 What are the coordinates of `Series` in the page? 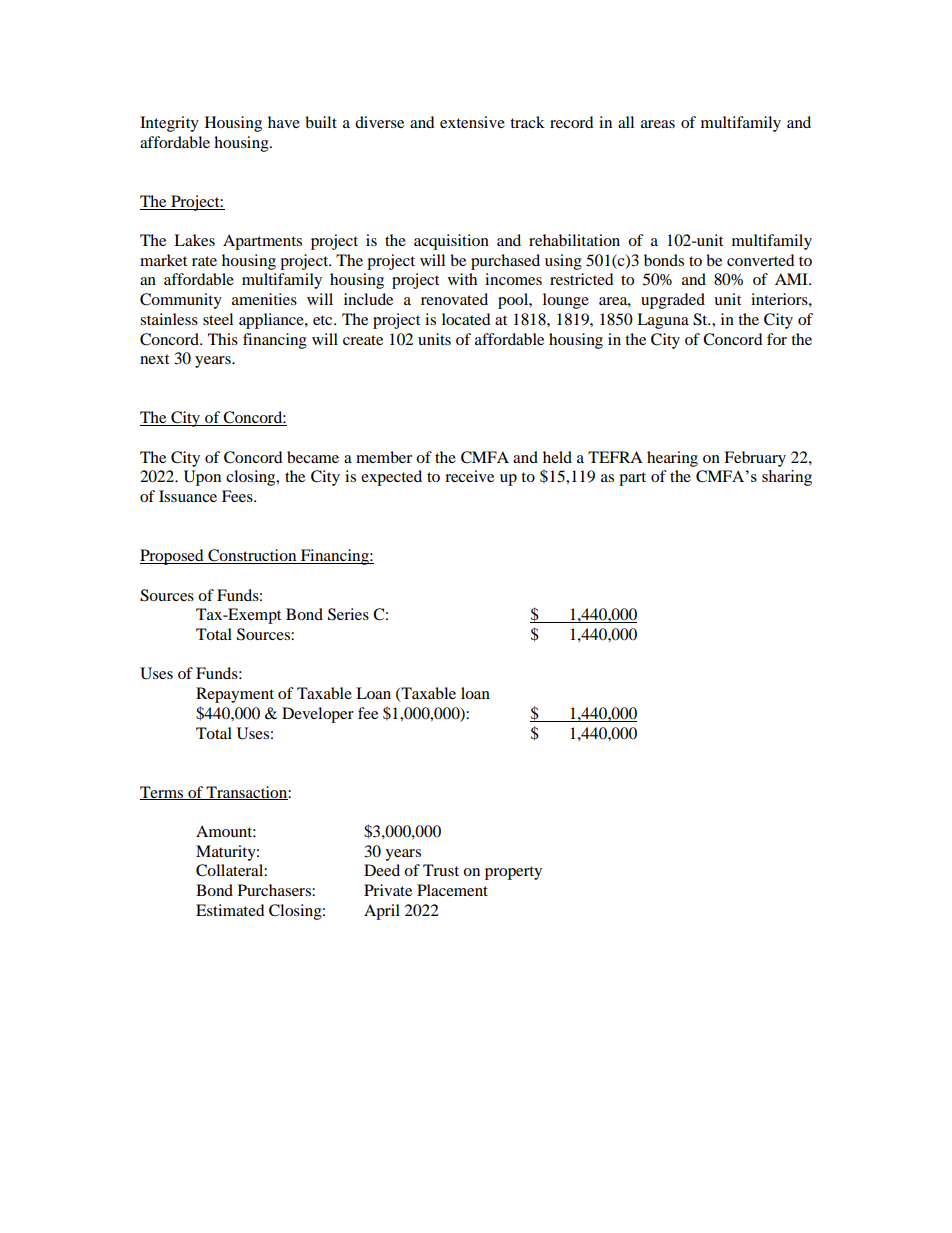 It's located at (348, 614).
